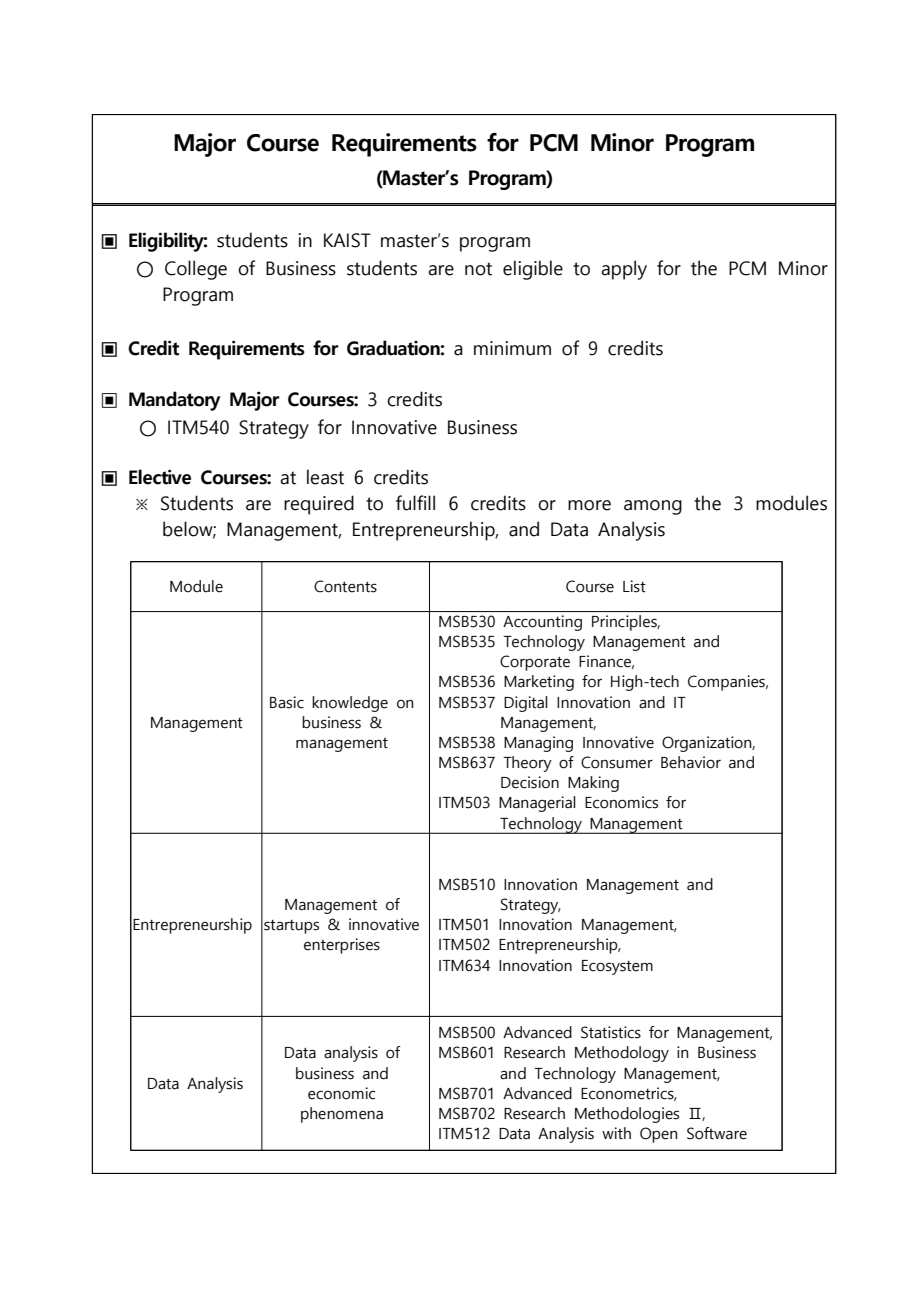  What do you see at coordinates (593, 784) in the page?
I see `Making` at bounding box center [593, 784].
